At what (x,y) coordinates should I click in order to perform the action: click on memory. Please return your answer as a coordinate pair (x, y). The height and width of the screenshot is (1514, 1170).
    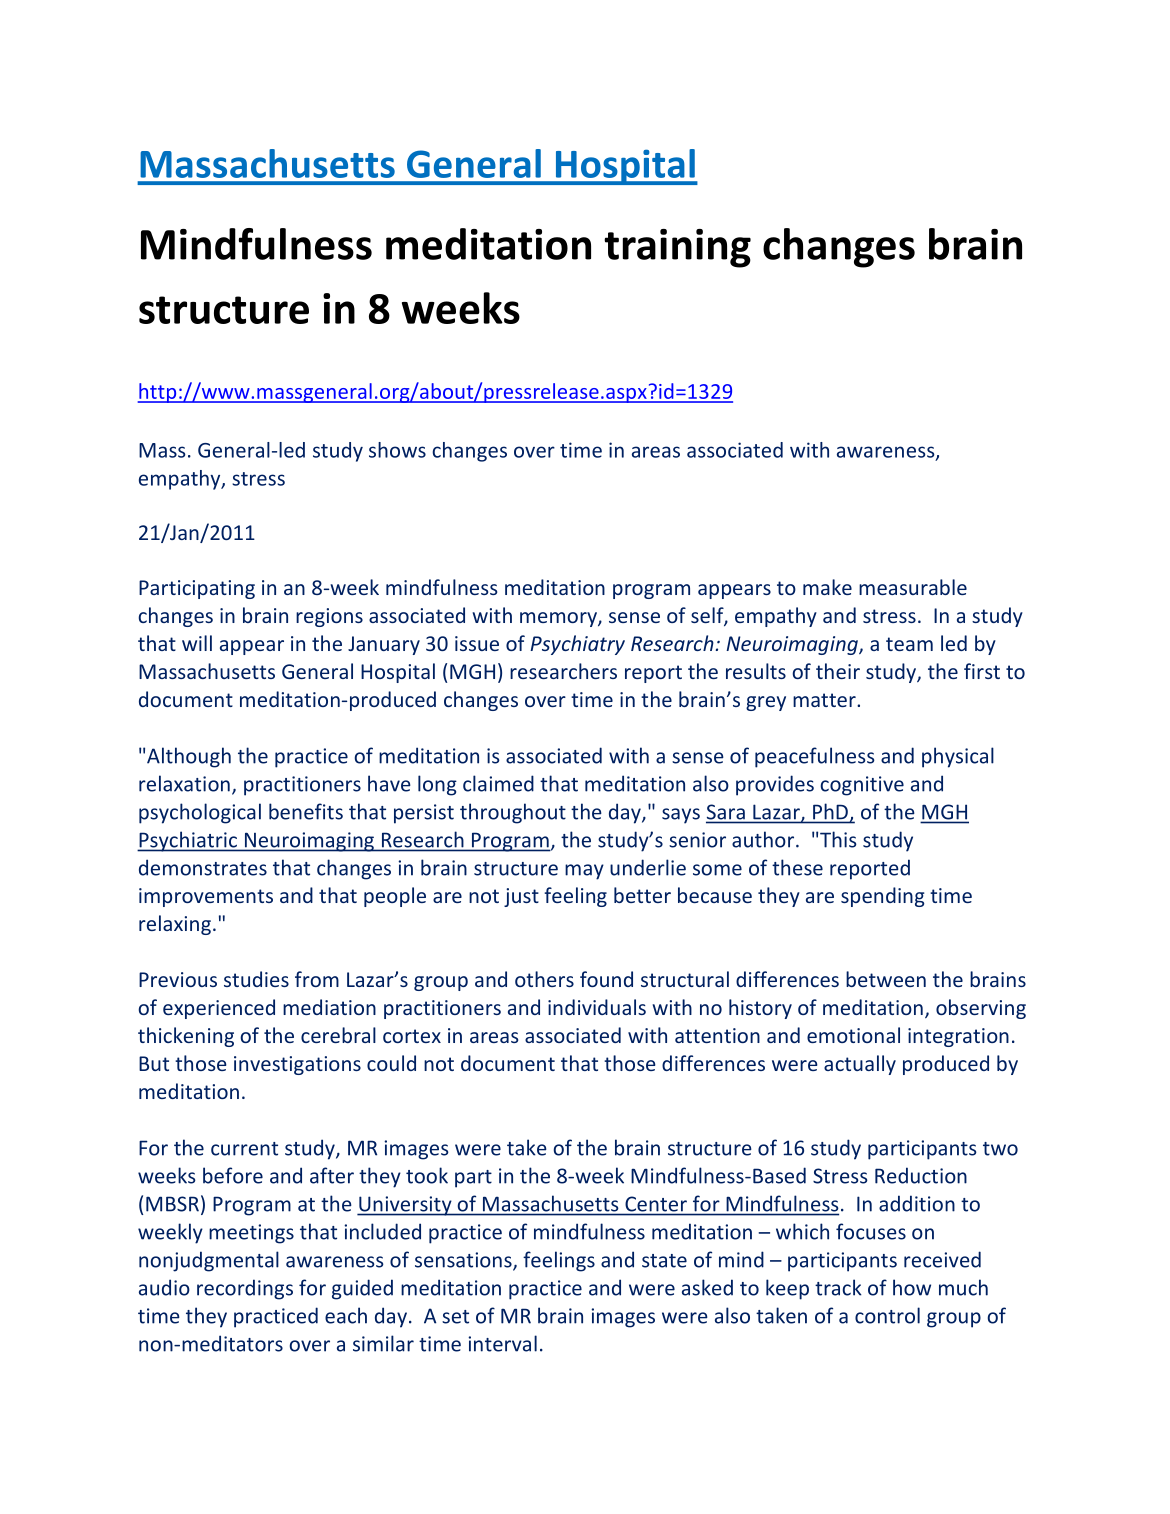
    Looking at the image, I should click on (559, 619).
